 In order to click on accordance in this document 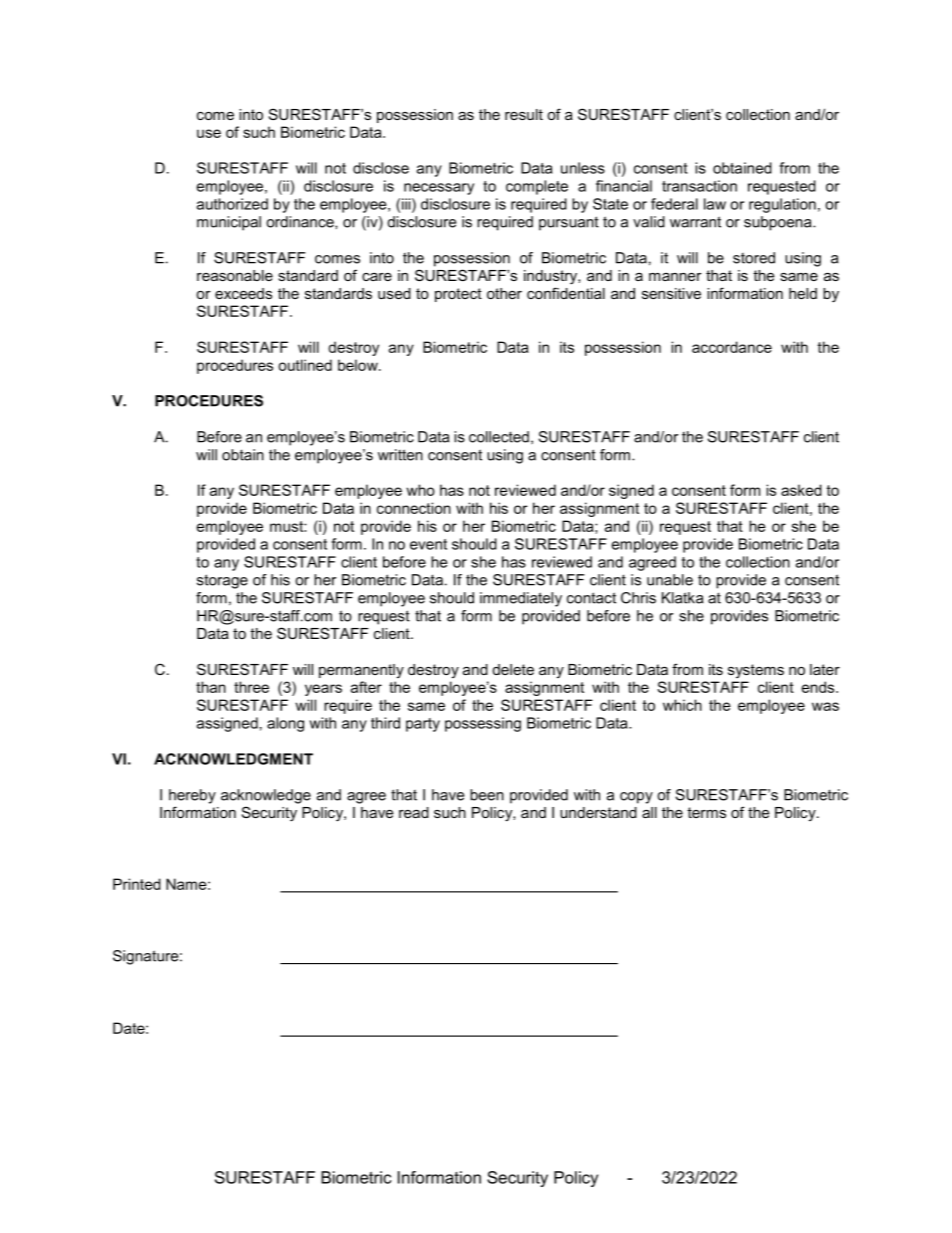, I will do `click(732, 347)`.
